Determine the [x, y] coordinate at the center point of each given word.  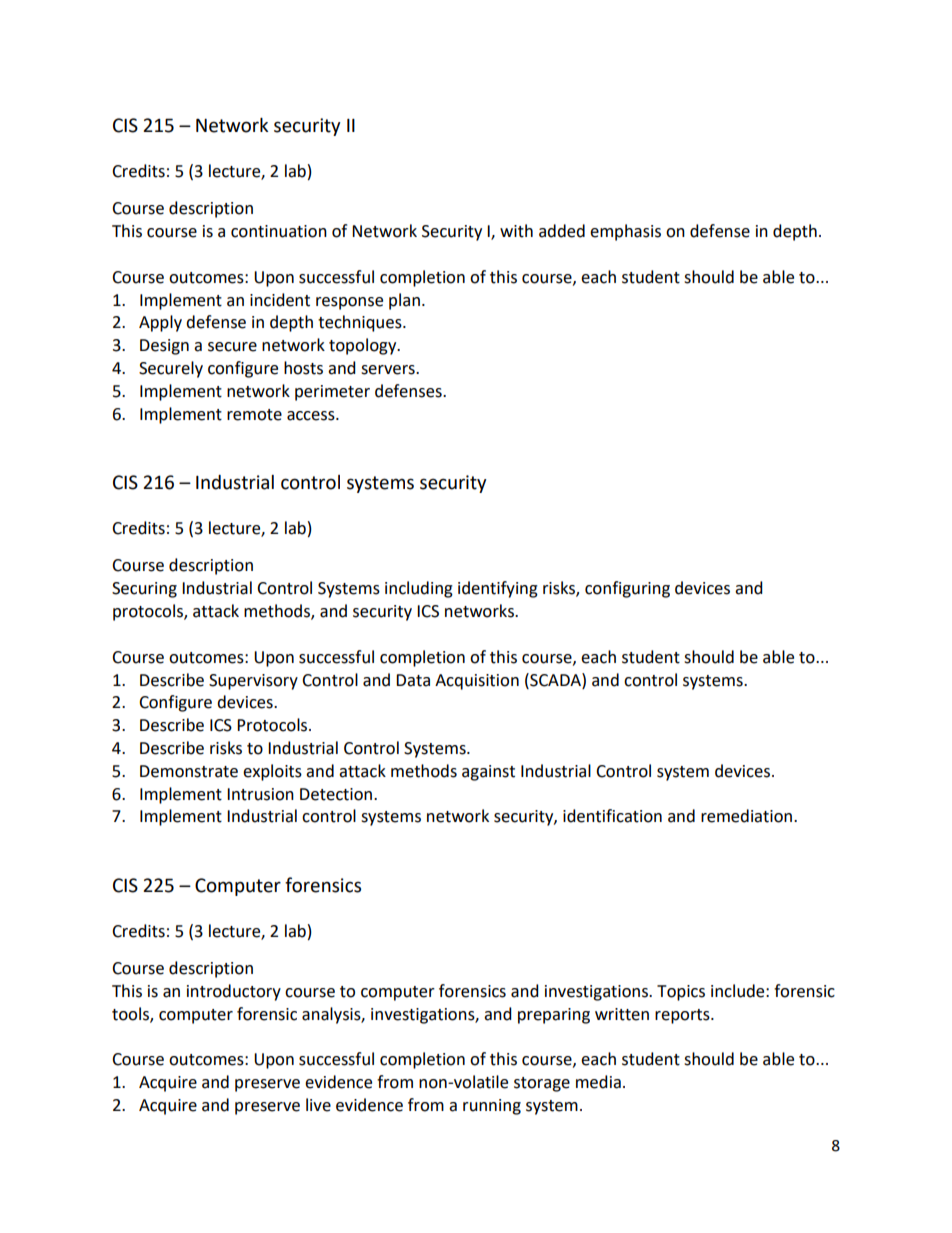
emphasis [625, 232]
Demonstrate [189, 771]
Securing [144, 590]
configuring [627, 589]
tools [131, 1014]
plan [404, 301]
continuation [279, 231]
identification [612, 816]
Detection [337, 794]
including [419, 589]
